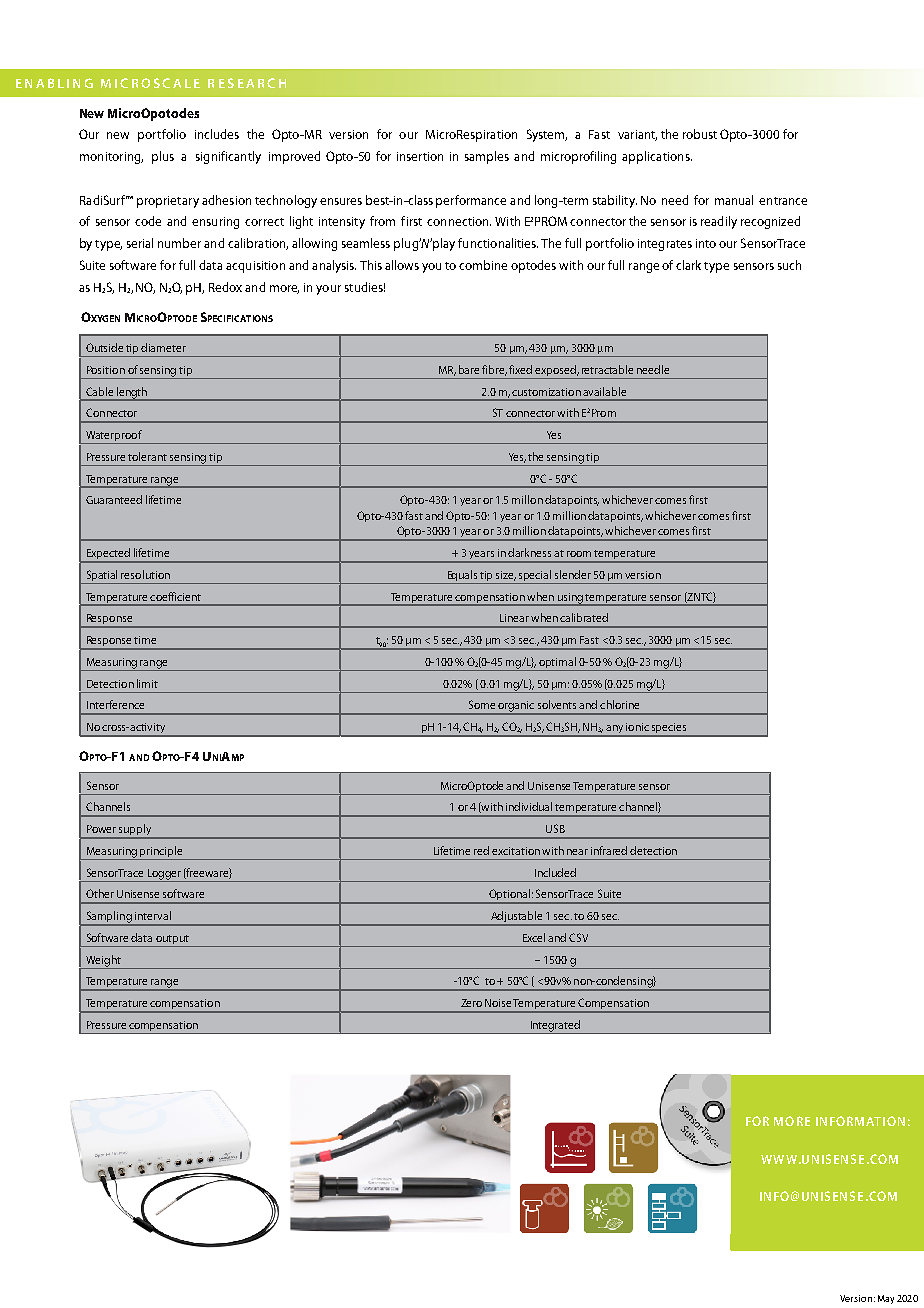  I want to click on Cable, so click(99, 391).
